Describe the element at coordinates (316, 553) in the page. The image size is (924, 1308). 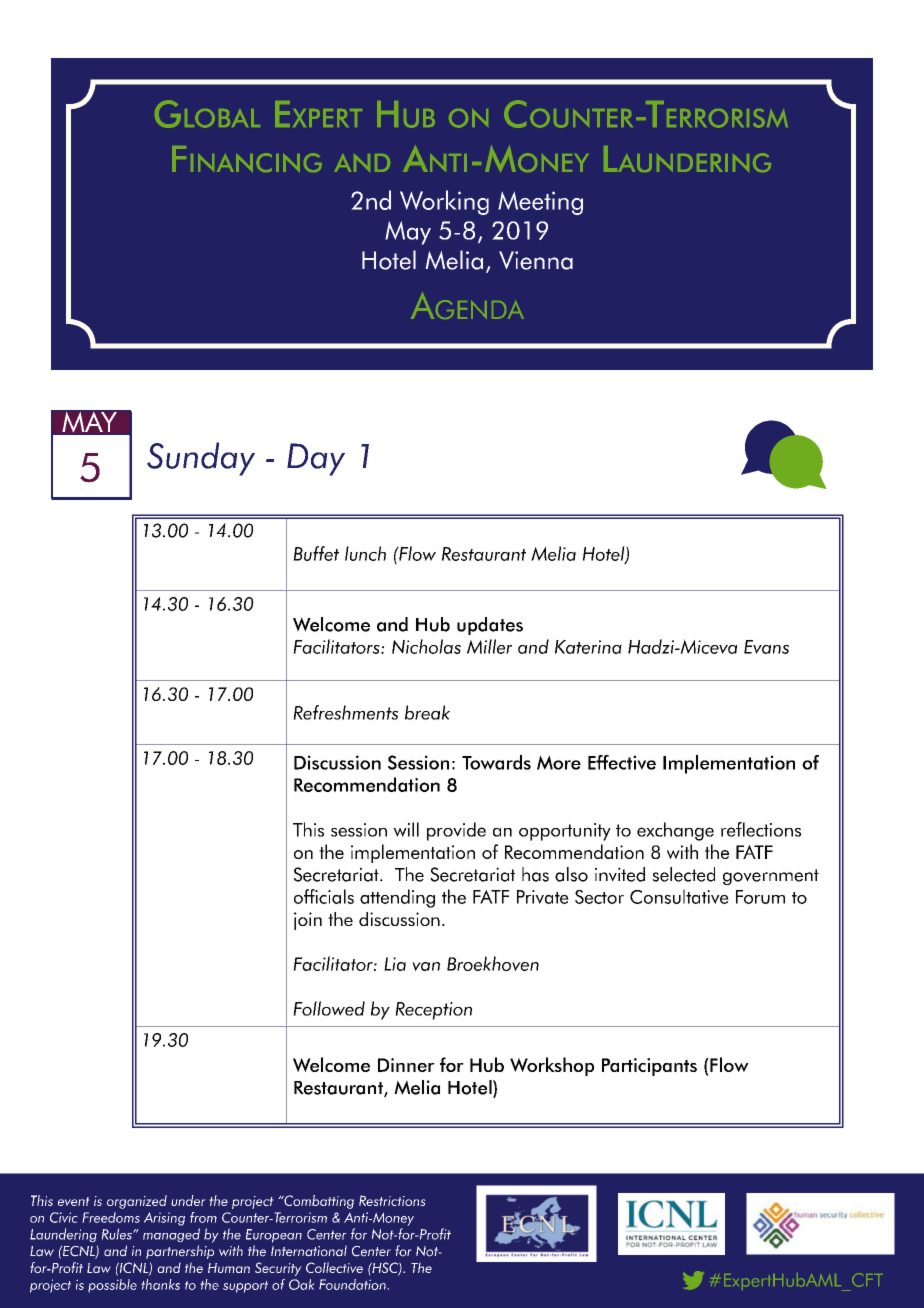
I see `Buffet` at that location.
